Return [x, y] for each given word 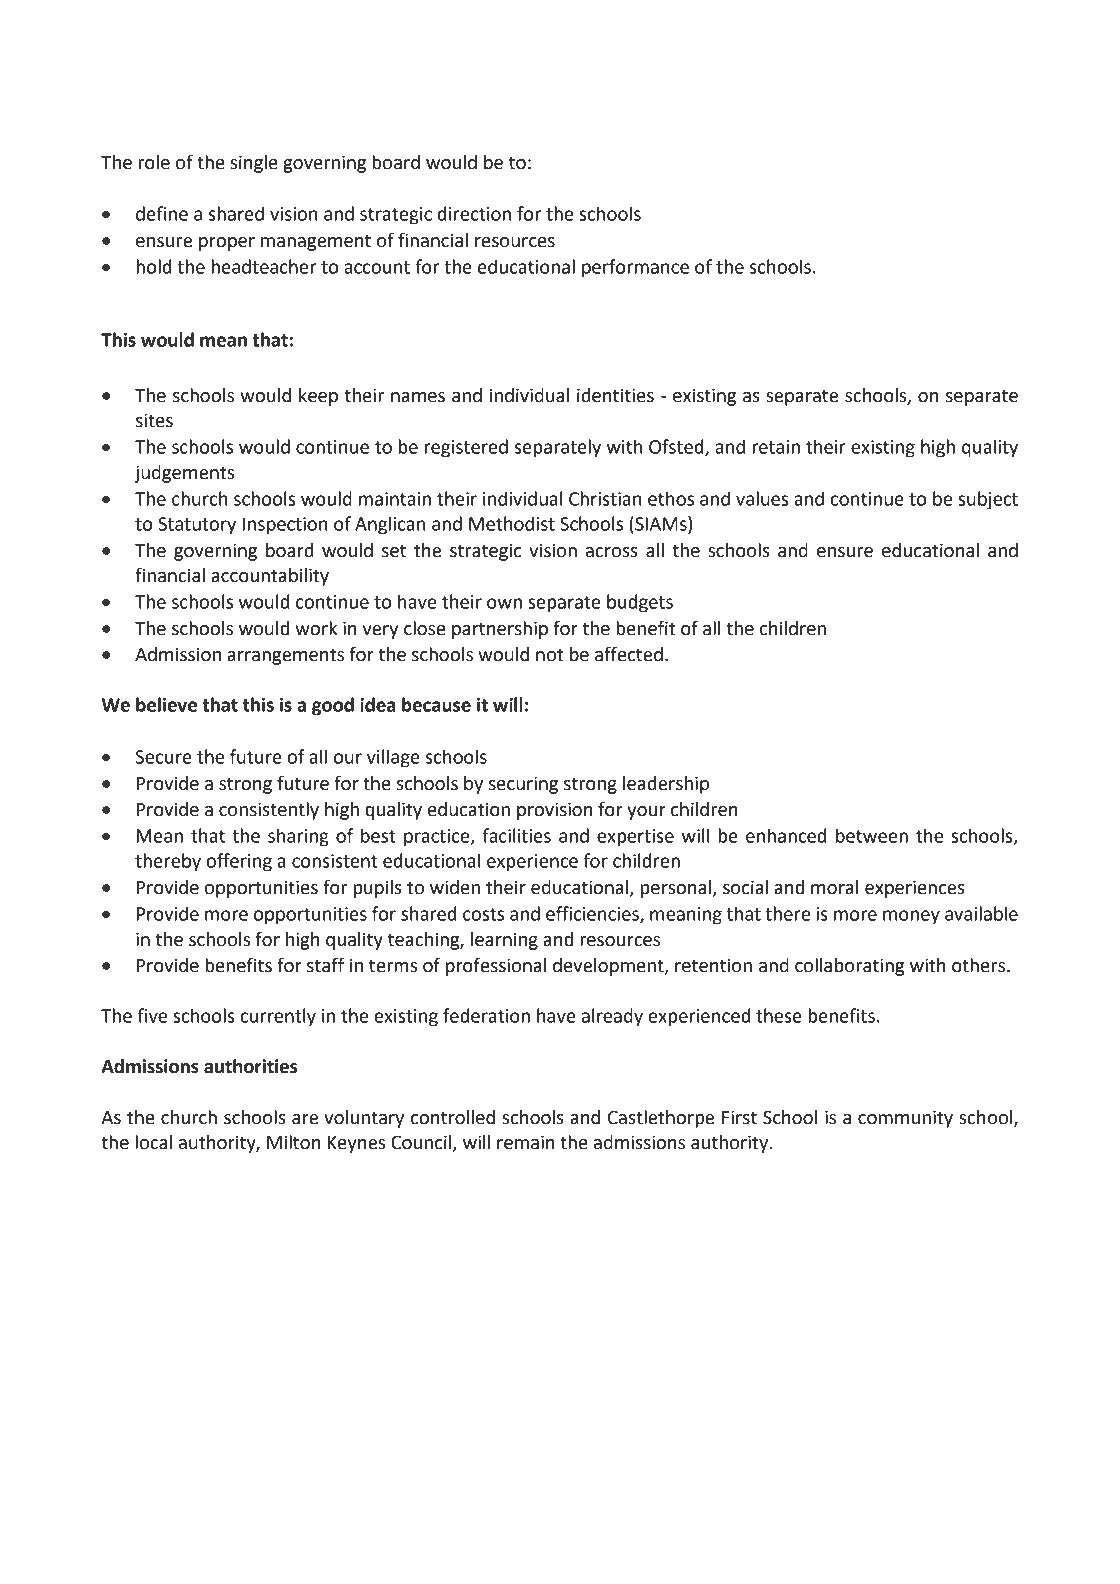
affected [629, 654]
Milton [294, 1142]
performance [635, 268]
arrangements [285, 656]
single [254, 164]
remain [526, 1142]
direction [474, 213]
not [550, 655]
